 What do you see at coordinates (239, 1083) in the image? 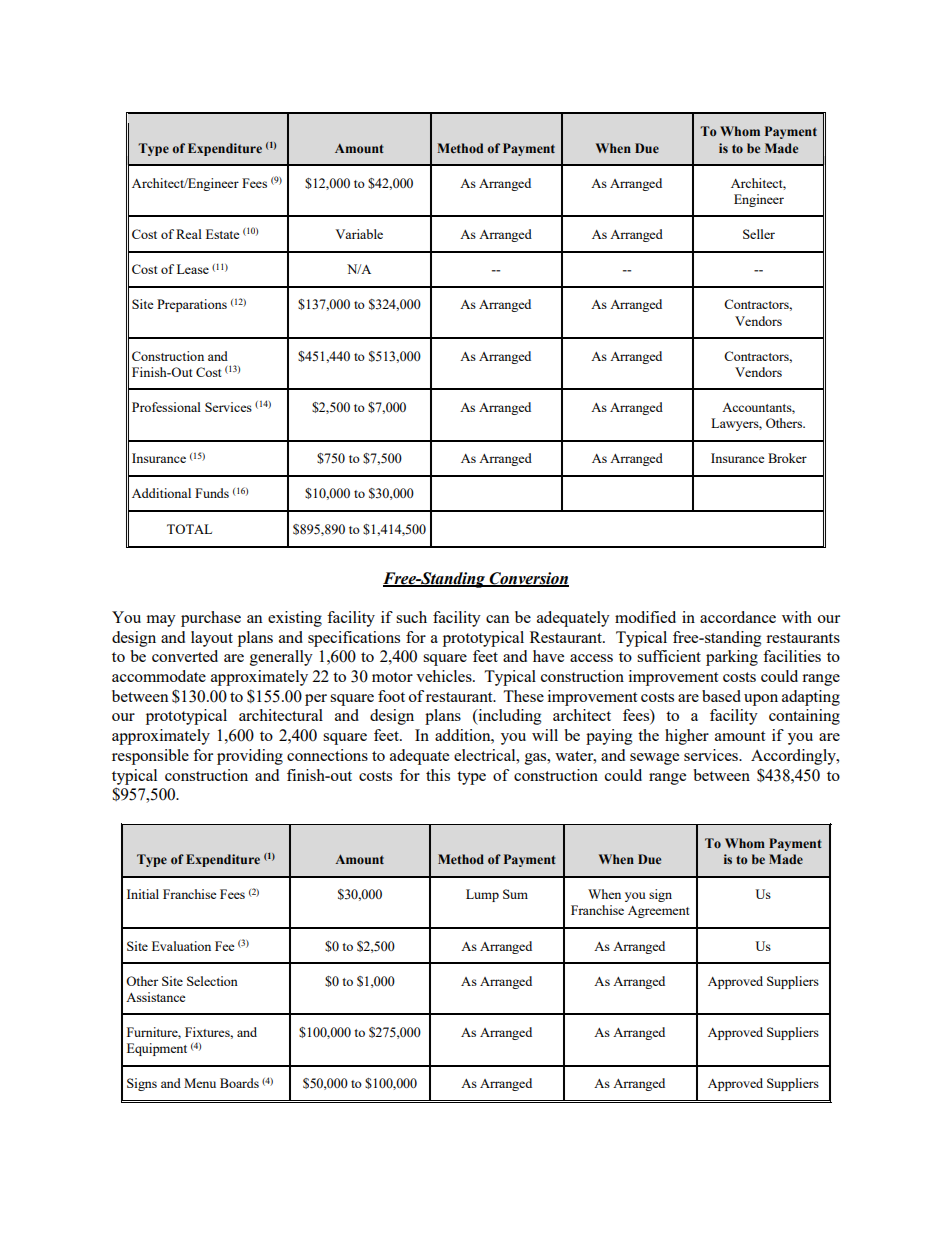
I see `Boards` at bounding box center [239, 1083].
